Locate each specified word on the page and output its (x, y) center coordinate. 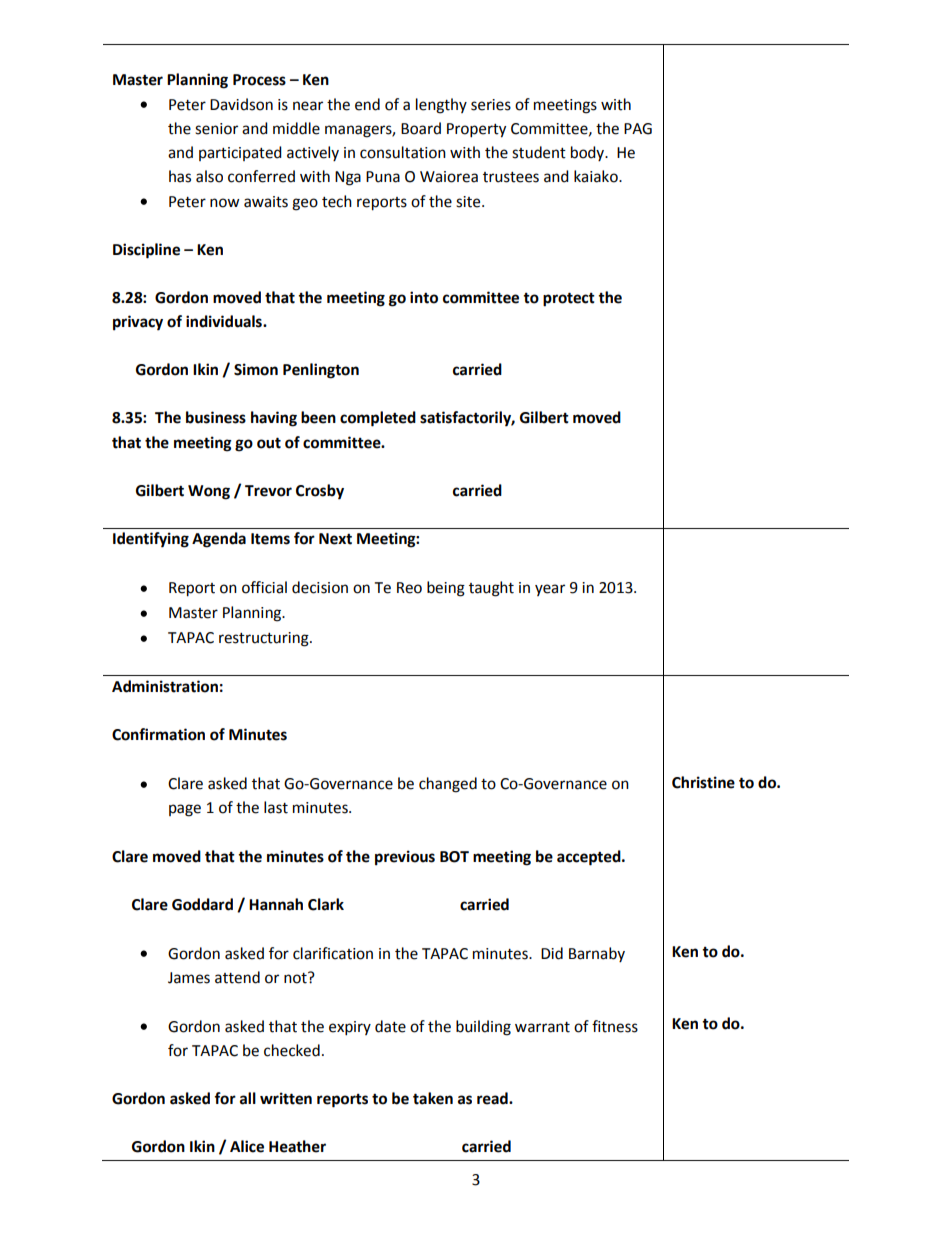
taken (433, 1098)
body (589, 153)
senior (216, 129)
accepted (590, 858)
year (550, 590)
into (424, 297)
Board (421, 128)
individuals (225, 321)
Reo (409, 588)
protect (569, 299)
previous (405, 858)
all (248, 1098)
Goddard (202, 904)
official (264, 587)
